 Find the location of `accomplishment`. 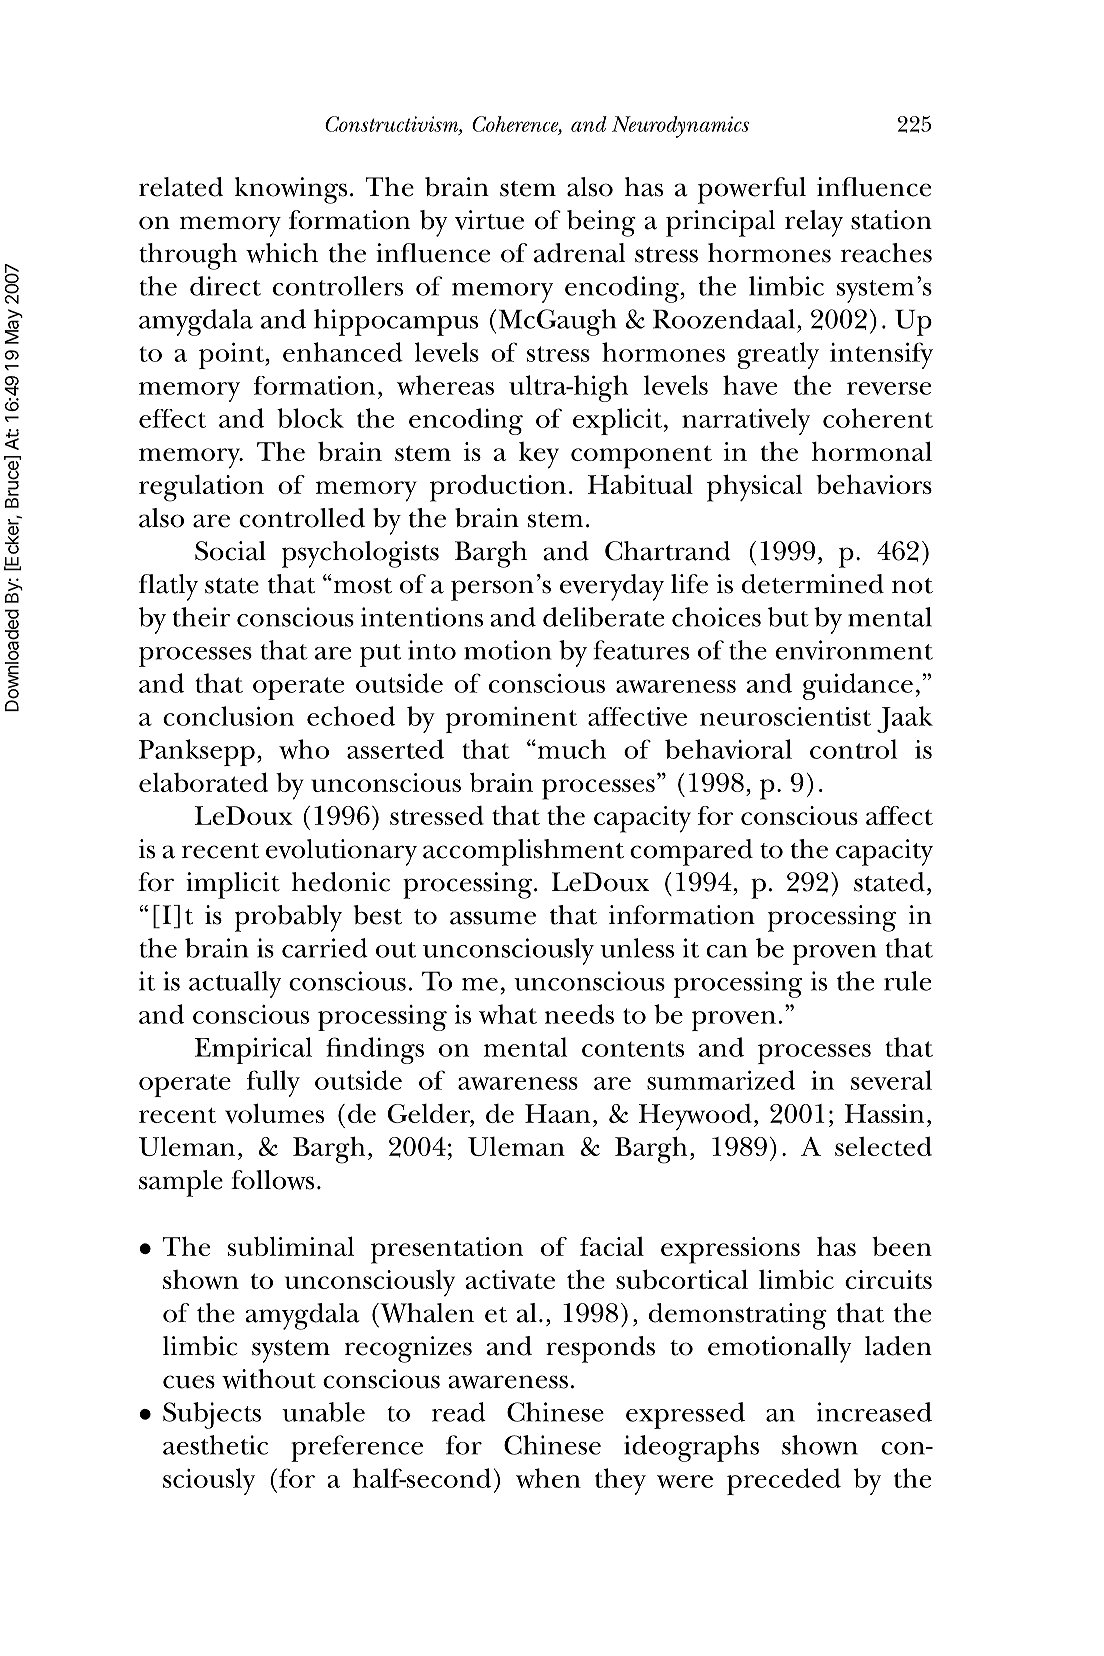

accomplishment is located at coordinates (523, 852).
